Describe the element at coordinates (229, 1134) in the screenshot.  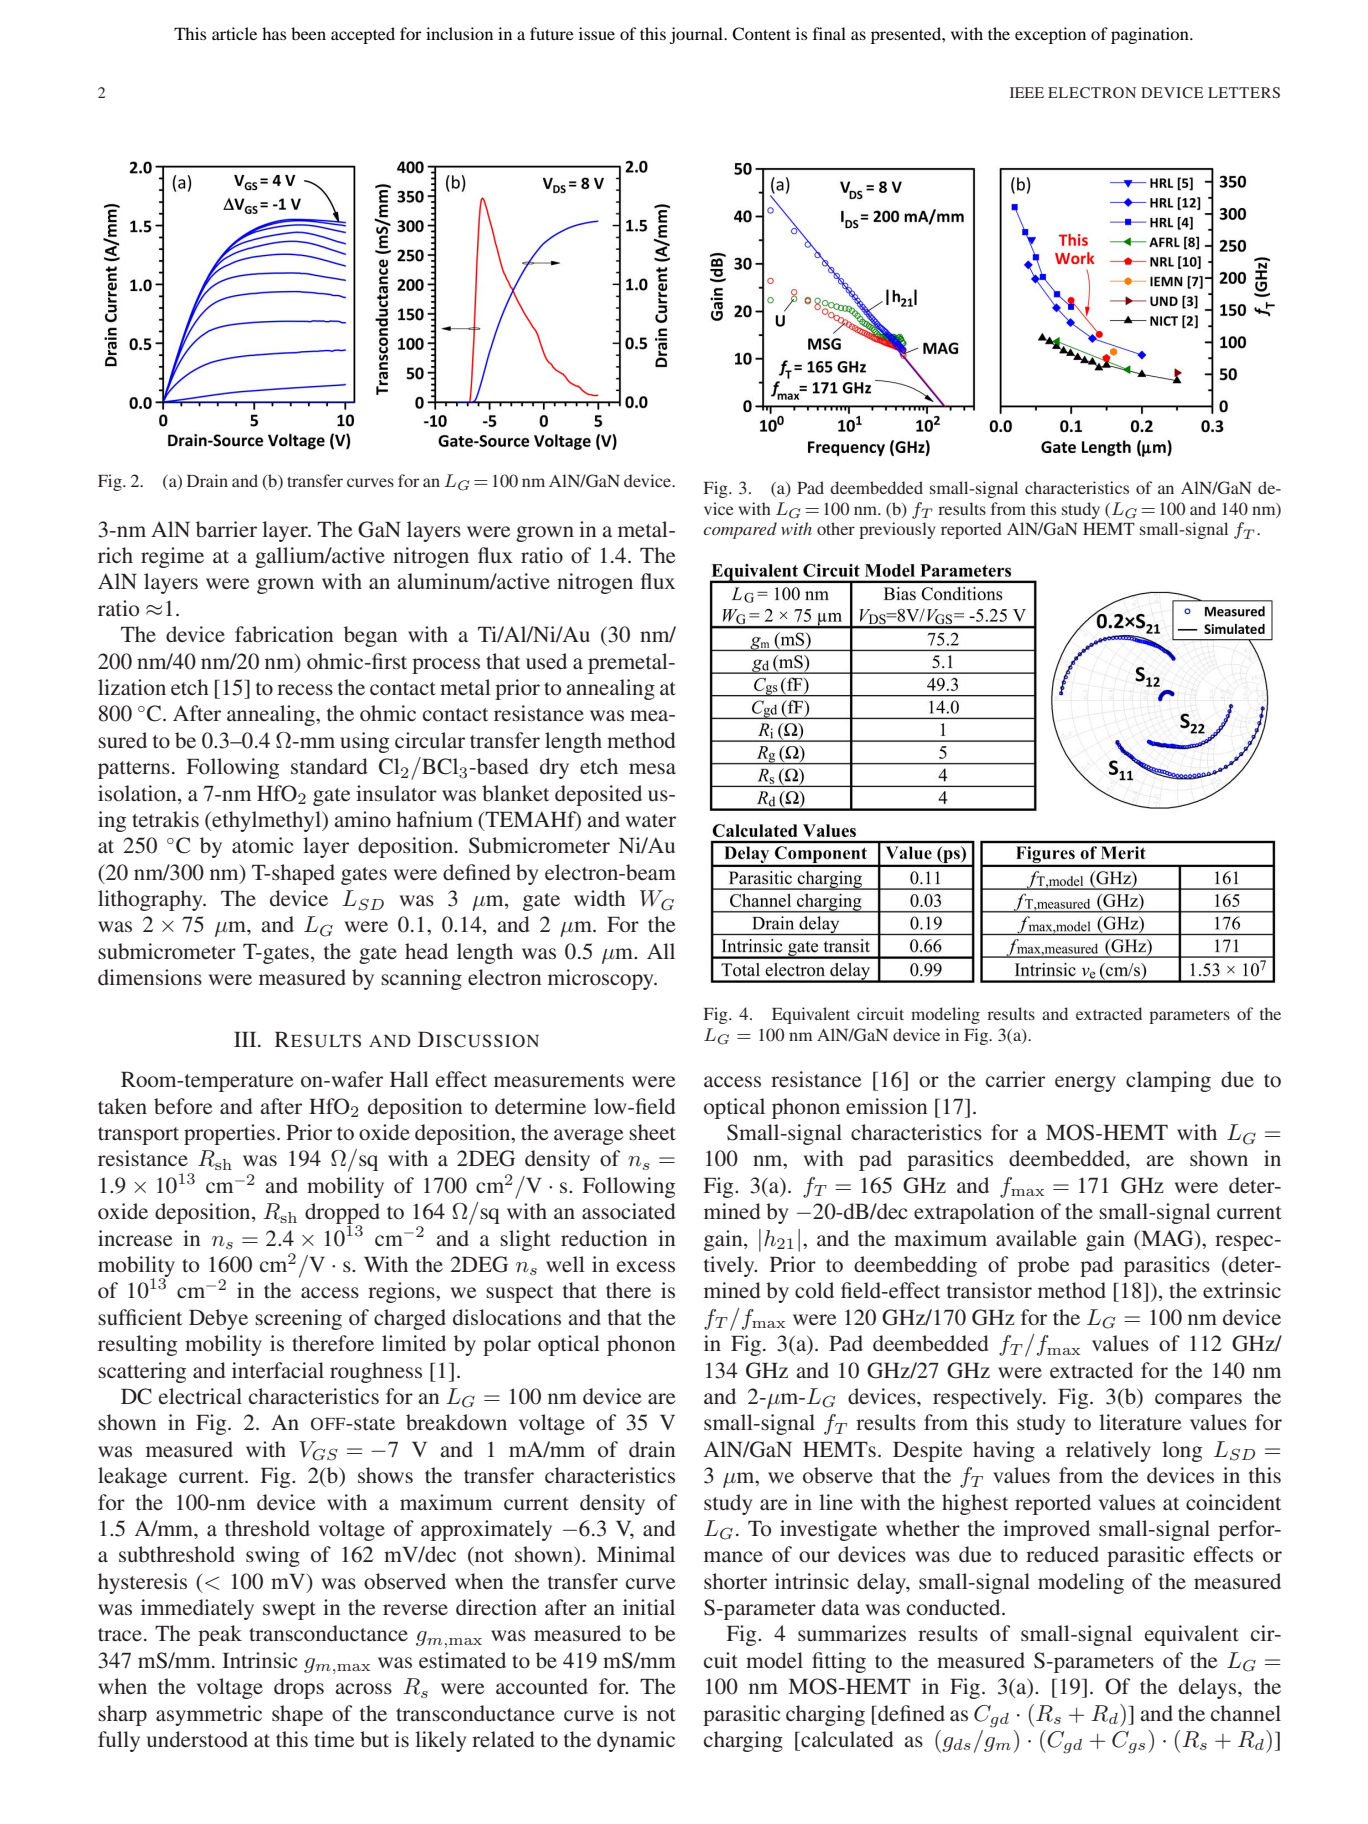
I see `properties` at that location.
